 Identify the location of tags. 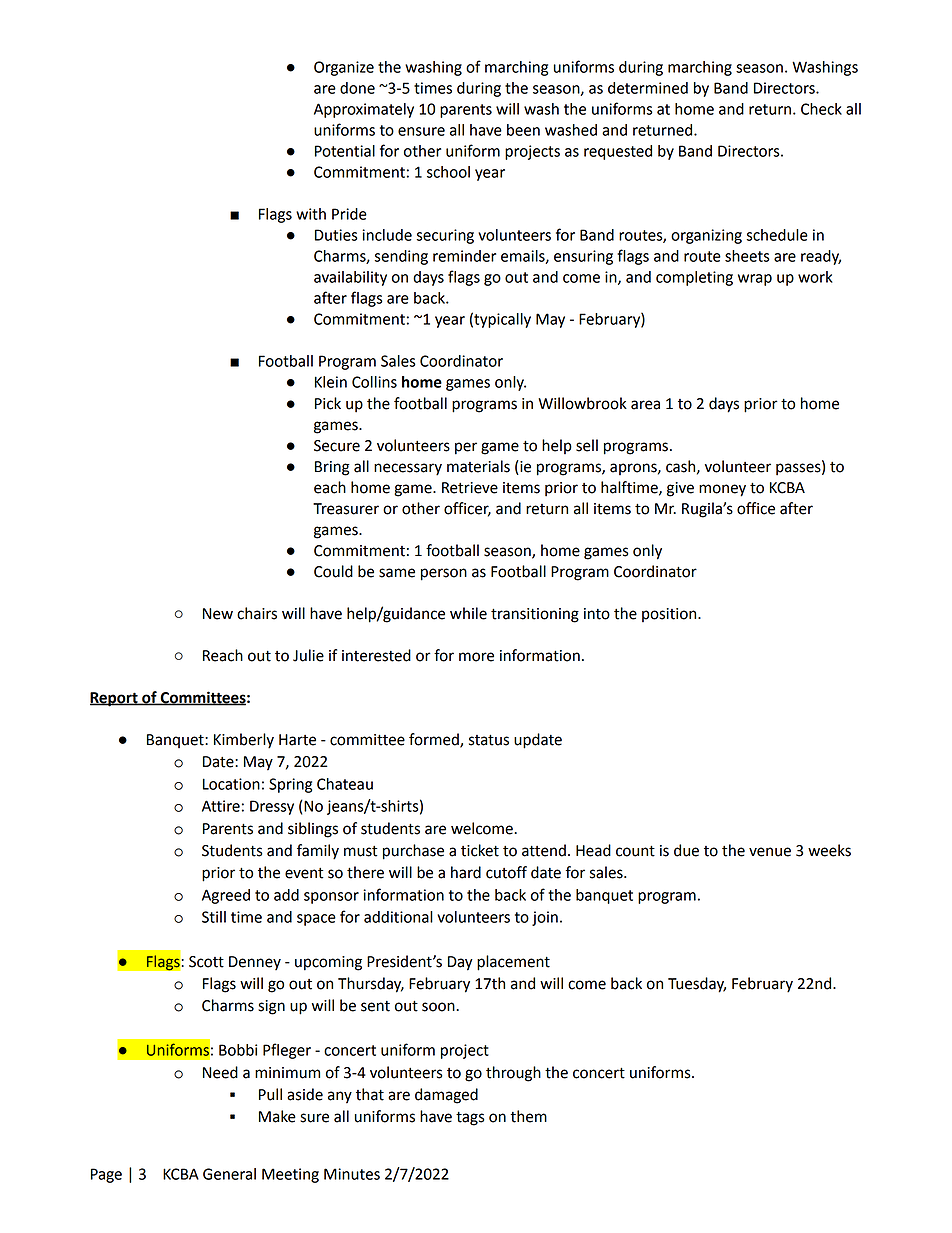
(470, 1119).
